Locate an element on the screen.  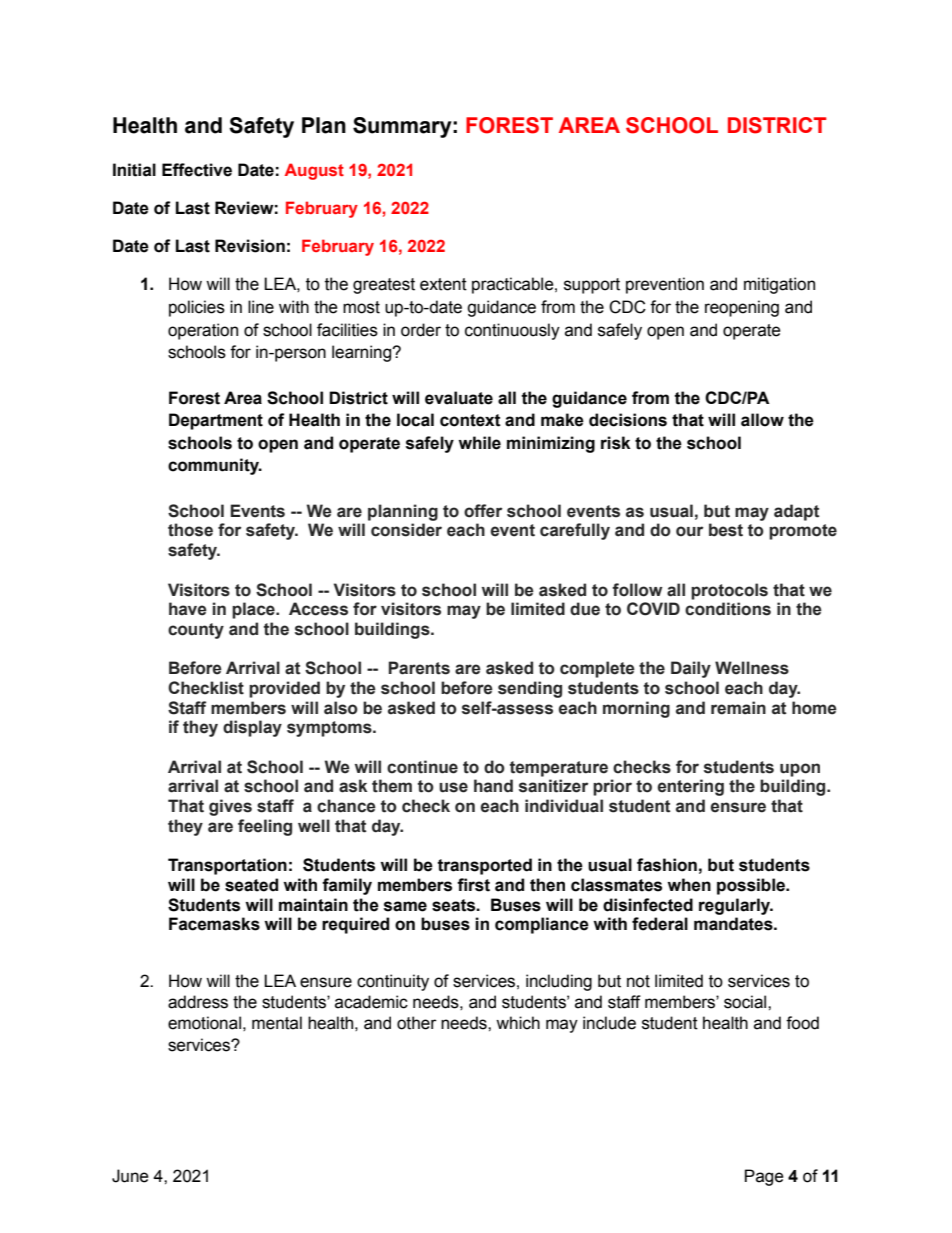
county is located at coordinates (196, 631).
